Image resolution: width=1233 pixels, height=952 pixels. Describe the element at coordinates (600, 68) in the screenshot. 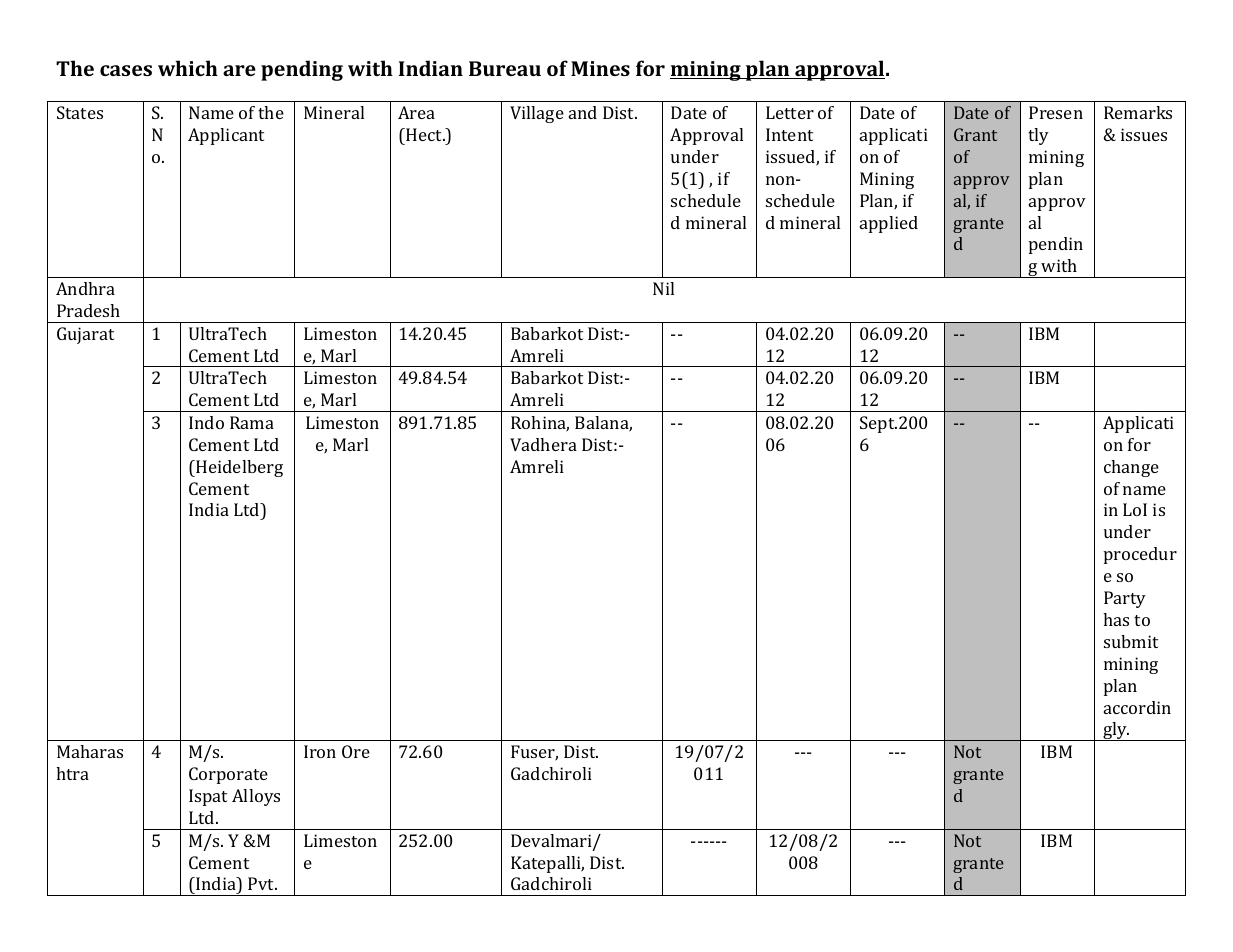

I see `Mines` at that location.
